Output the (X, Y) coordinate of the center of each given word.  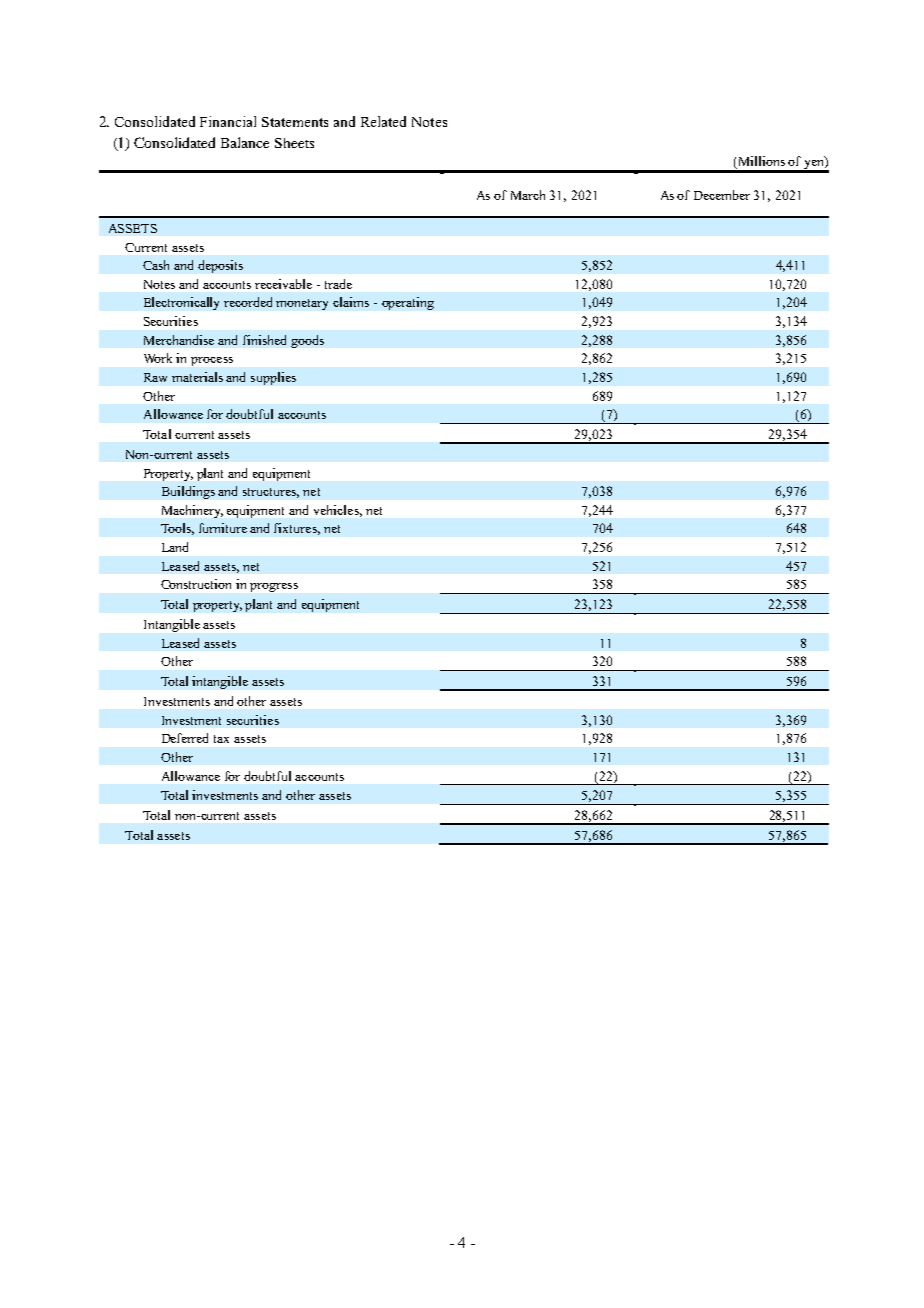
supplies (273, 378)
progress (274, 587)
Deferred (185, 738)
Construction (196, 584)
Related (383, 121)
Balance (245, 142)
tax (221, 739)
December (722, 195)
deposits (220, 266)
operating (408, 303)
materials (197, 377)
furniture (223, 528)
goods (307, 341)
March (528, 195)
